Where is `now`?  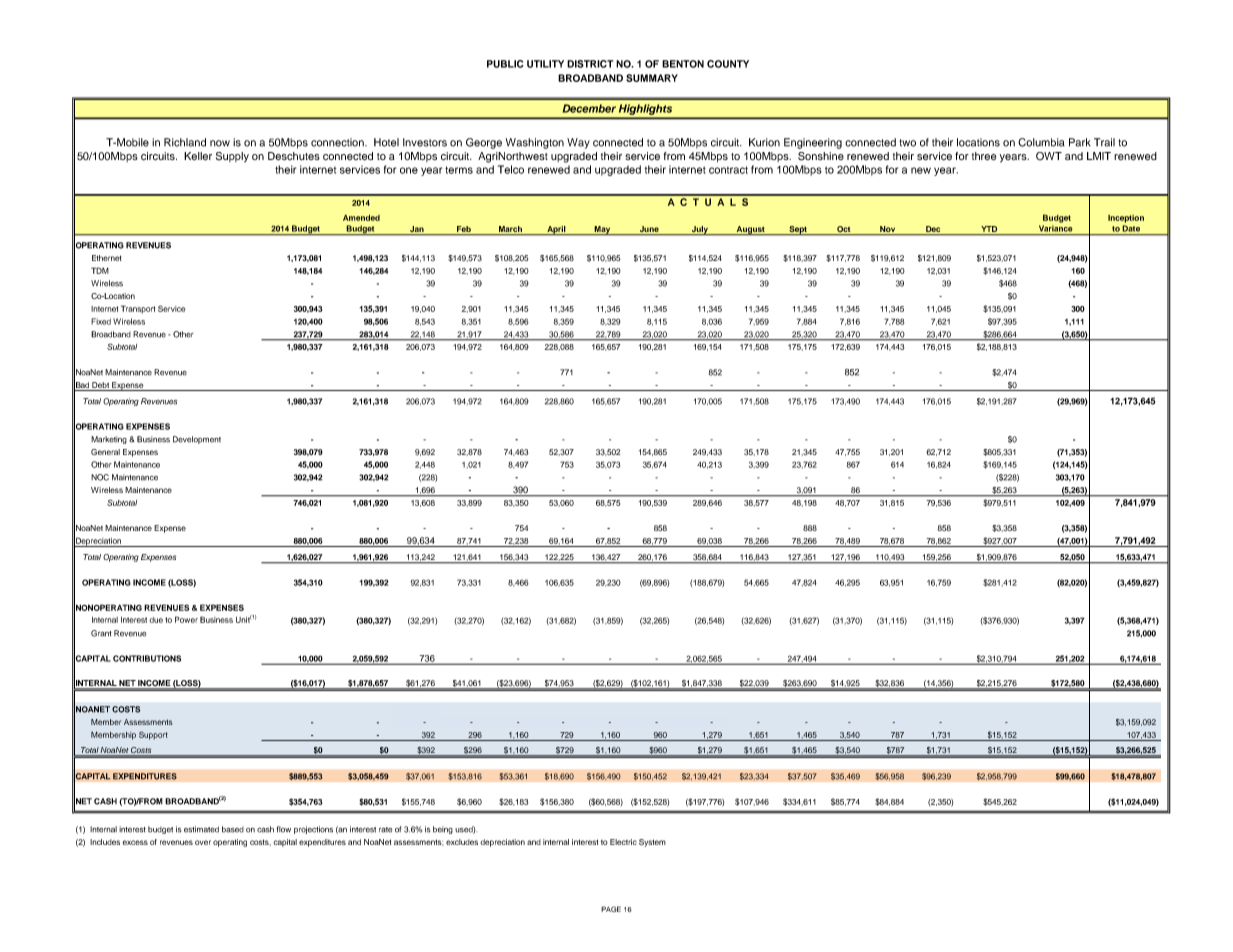 now is located at coordinates (220, 143).
